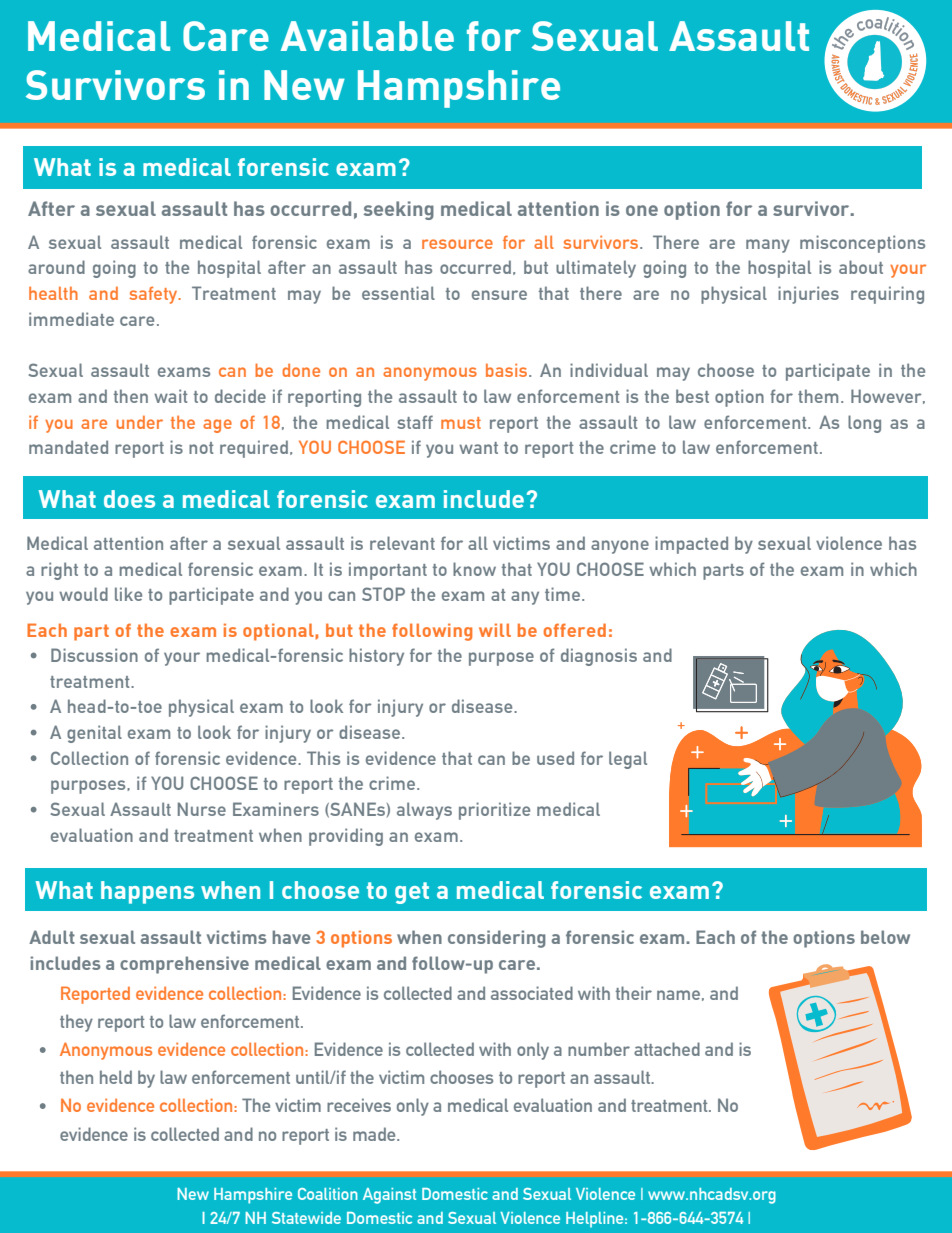  I want to click on under, so click(139, 422).
